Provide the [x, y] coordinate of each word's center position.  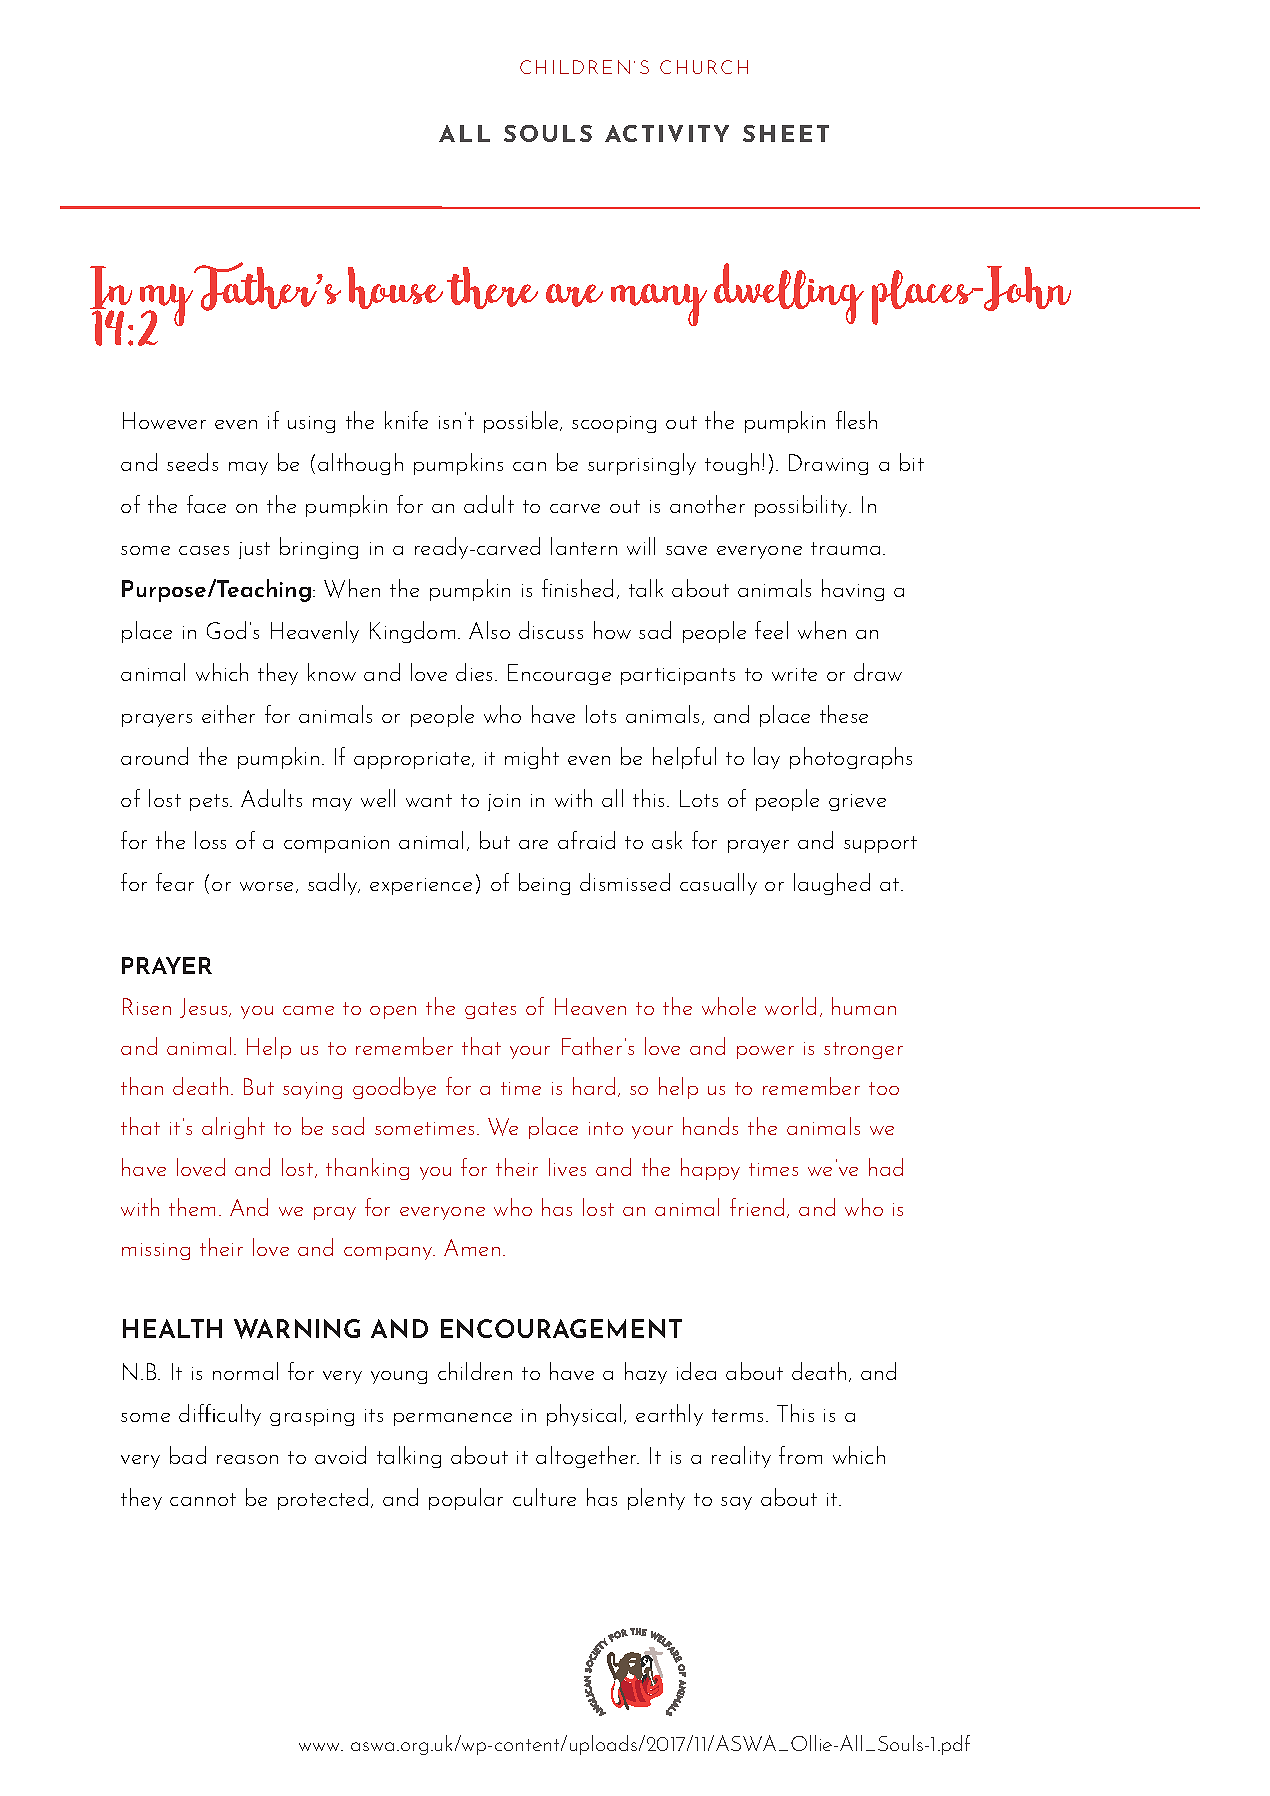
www [321, 1747]
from [800, 1455]
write [794, 674]
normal [245, 1371]
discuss [551, 630]
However [164, 420]
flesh [856, 420]
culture [544, 1497]
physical [584, 1415]
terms [737, 1415]
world [790, 1006]
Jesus [205, 1008]
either [228, 714]
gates [490, 1010]
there [492, 288]
